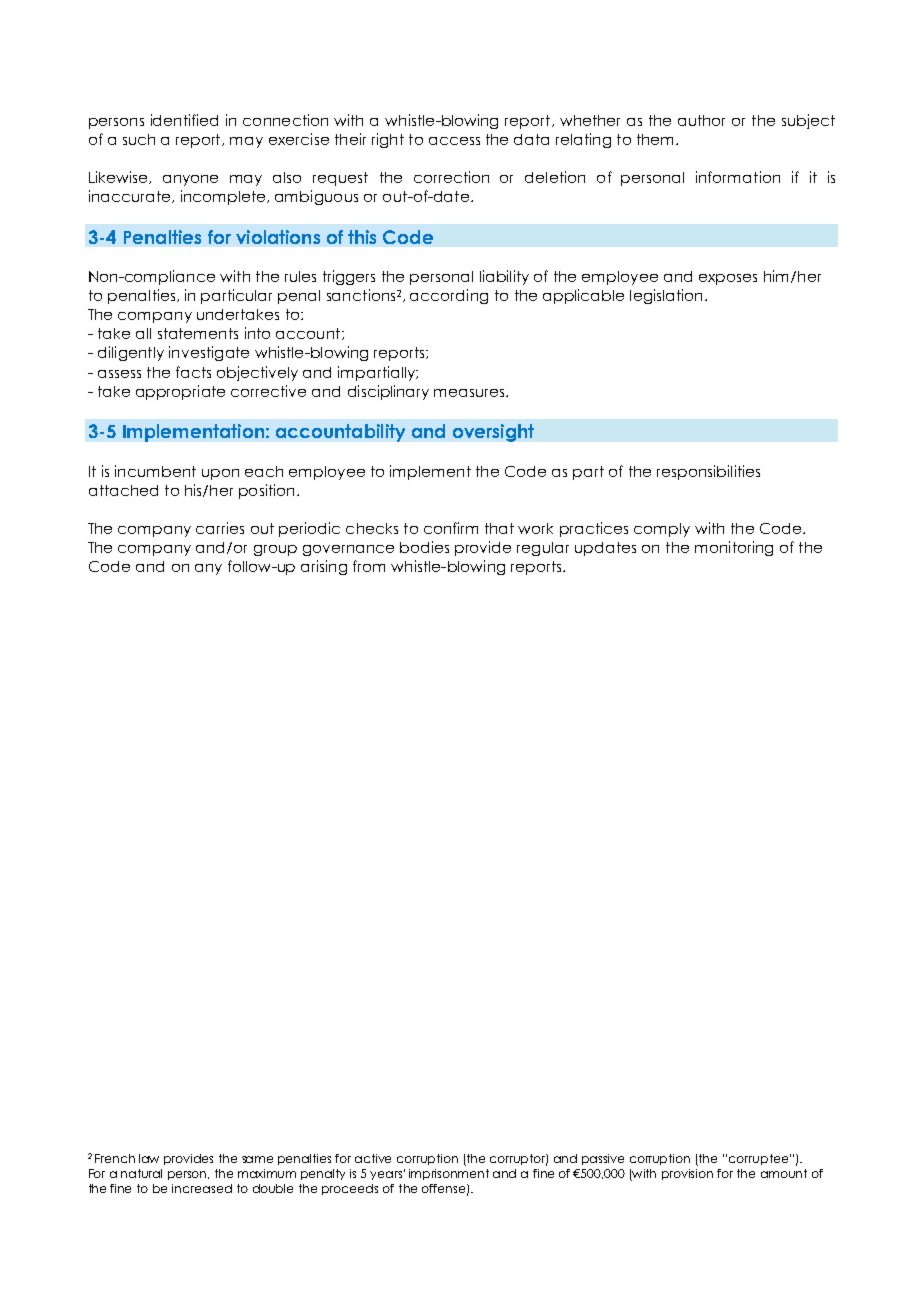 The image size is (924, 1308). I want to click on confirm, so click(451, 528).
